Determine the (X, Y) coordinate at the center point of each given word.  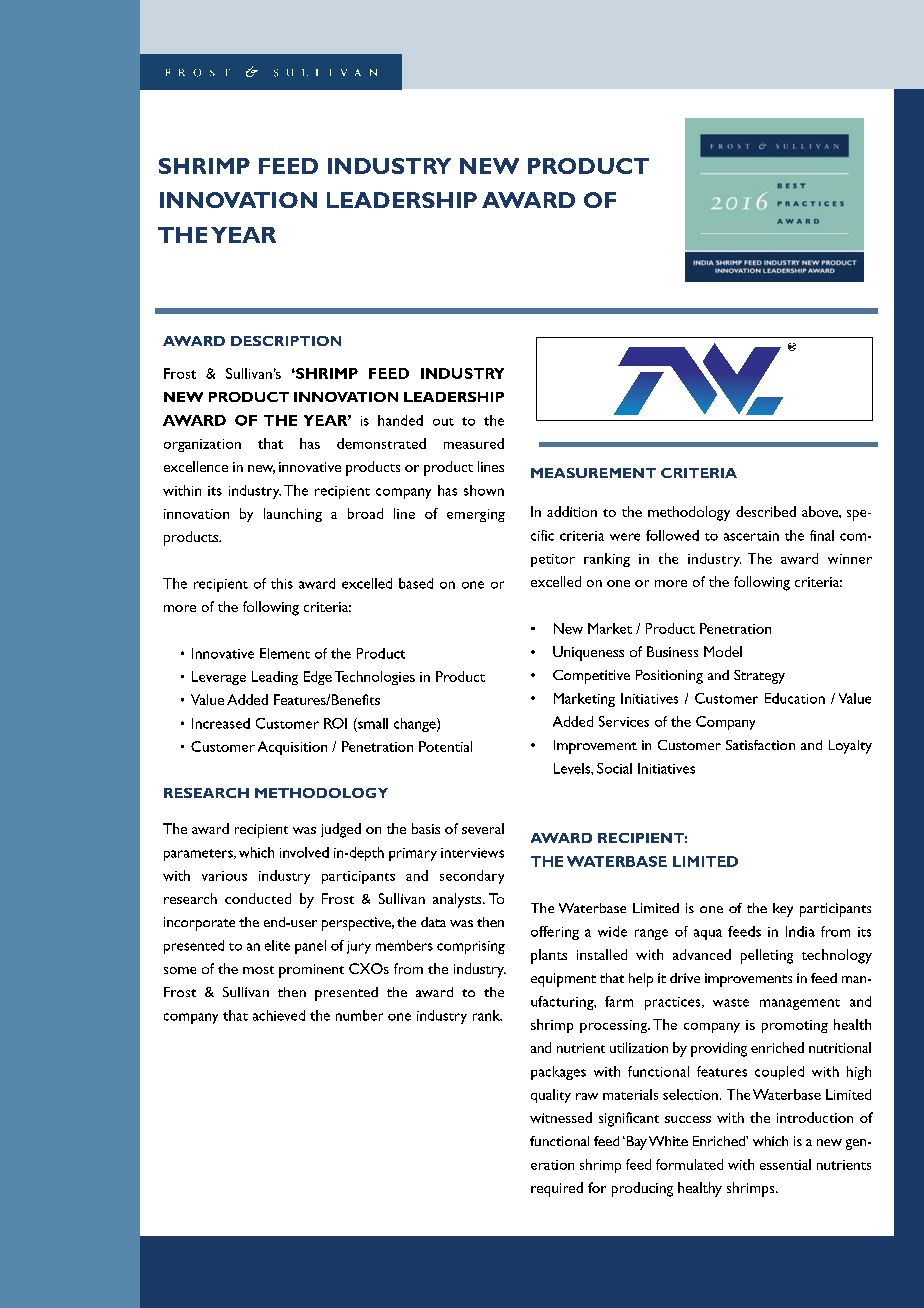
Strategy (759, 677)
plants (549, 956)
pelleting (767, 956)
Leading (275, 678)
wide (612, 931)
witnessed (561, 1117)
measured (474, 443)
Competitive (591, 677)
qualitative (316, 484)
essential (785, 1164)
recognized (565, 535)
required (557, 1189)
